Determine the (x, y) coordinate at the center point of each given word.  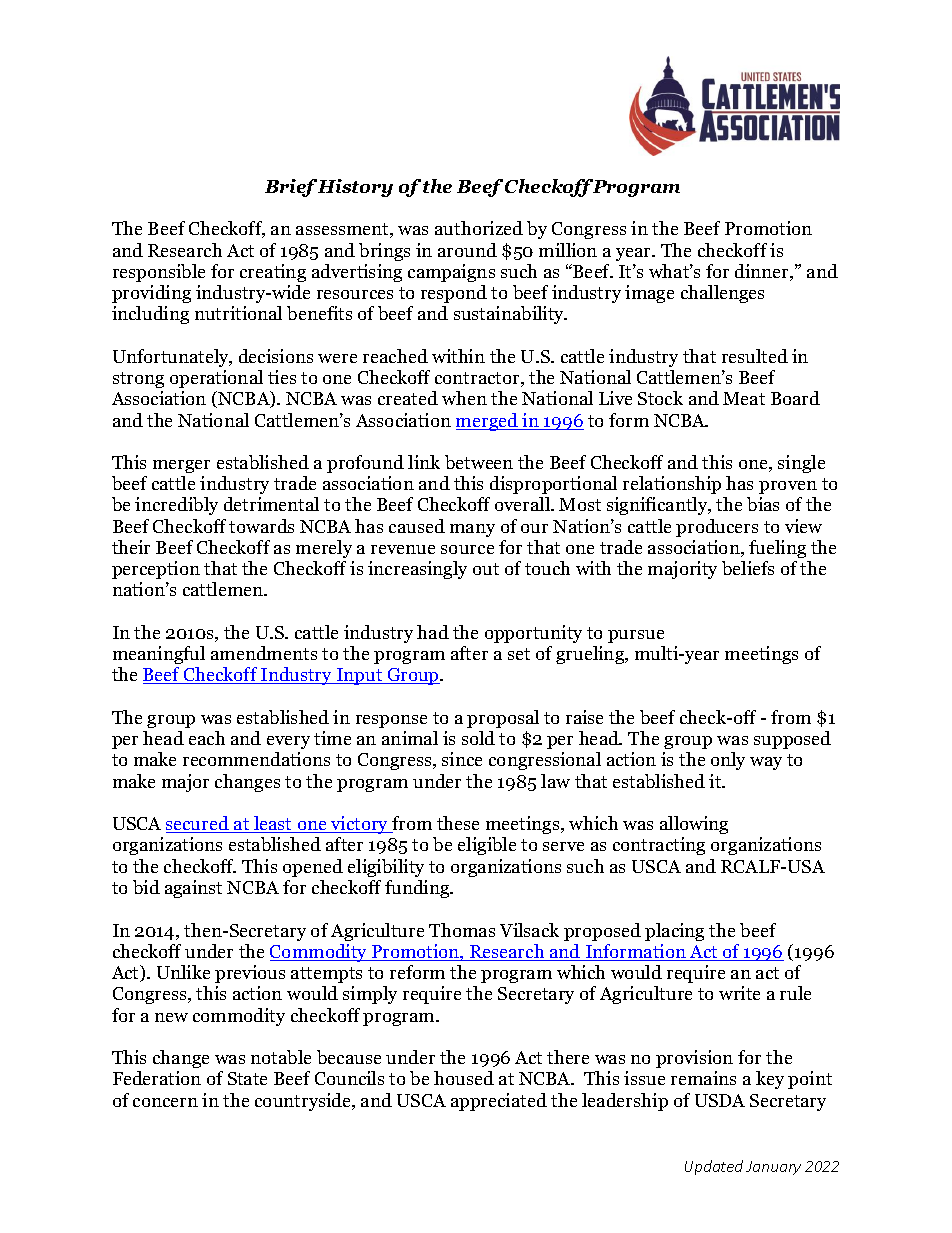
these (458, 823)
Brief (291, 188)
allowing (694, 825)
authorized (479, 228)
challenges (722, 294)
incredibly (176, 506)
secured (198, 824)
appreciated (499, 1102)
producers (717, 528)
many (472, 530)
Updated (714, 1167)
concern (165, 1102)
